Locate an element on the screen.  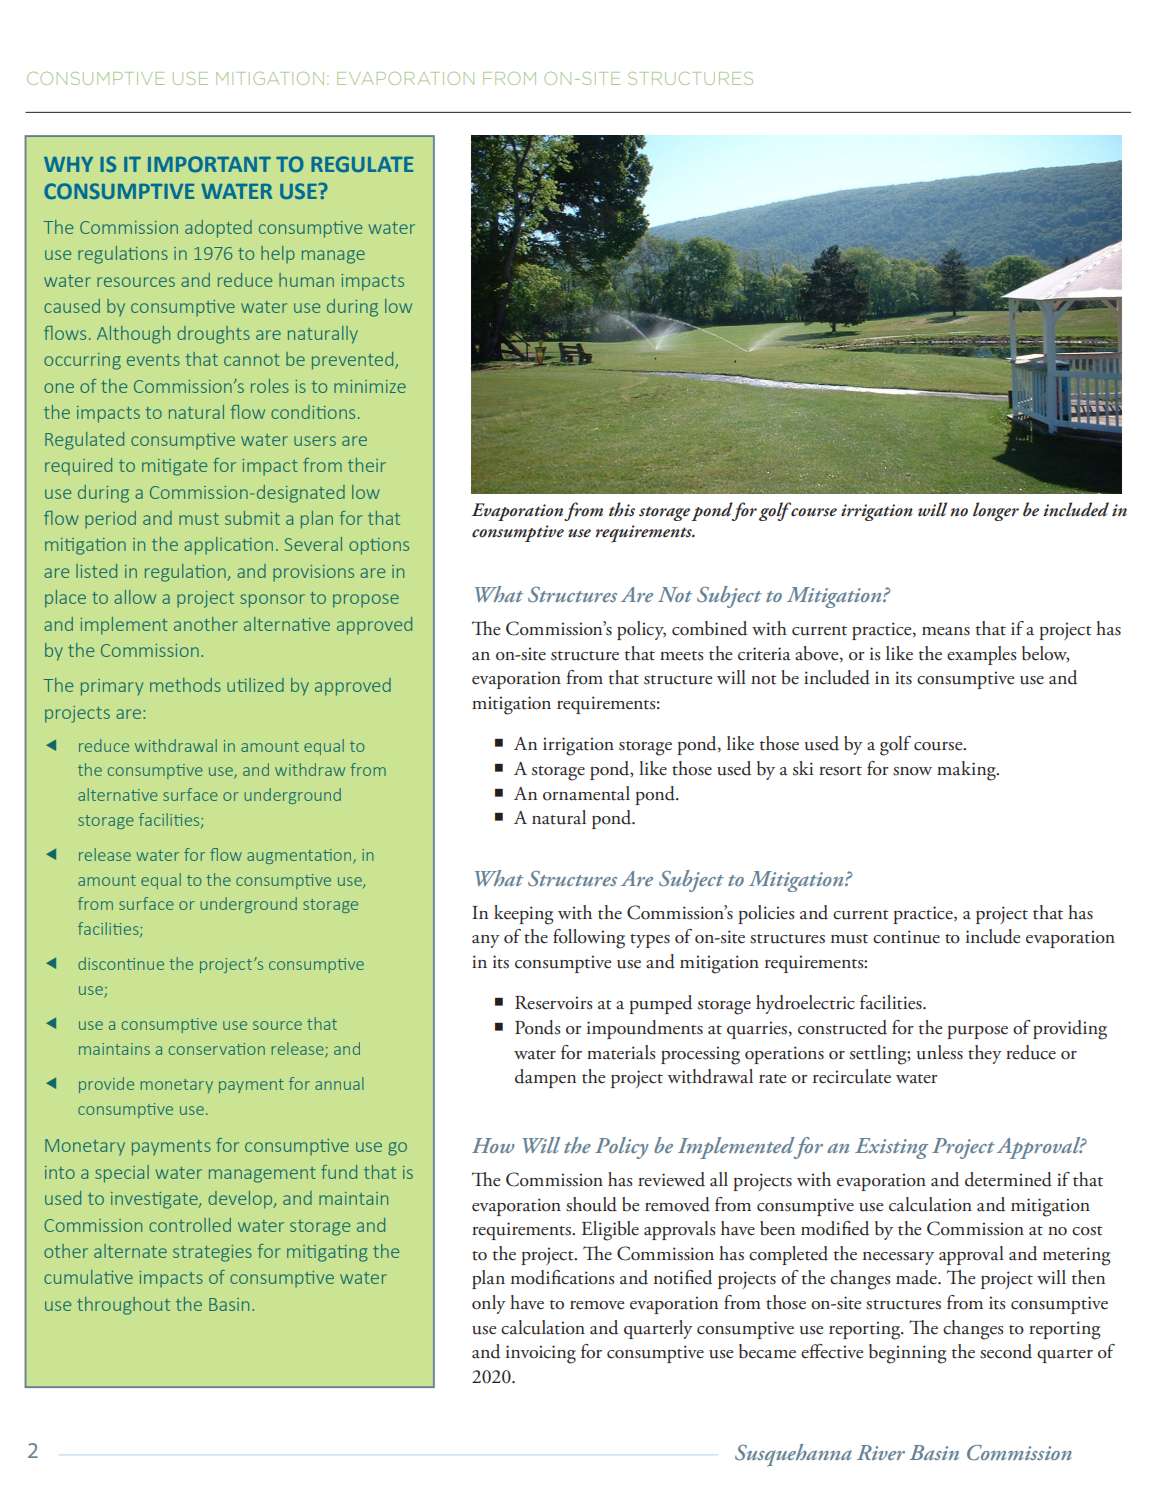
Existing is located at coordinates (891, 1148).
